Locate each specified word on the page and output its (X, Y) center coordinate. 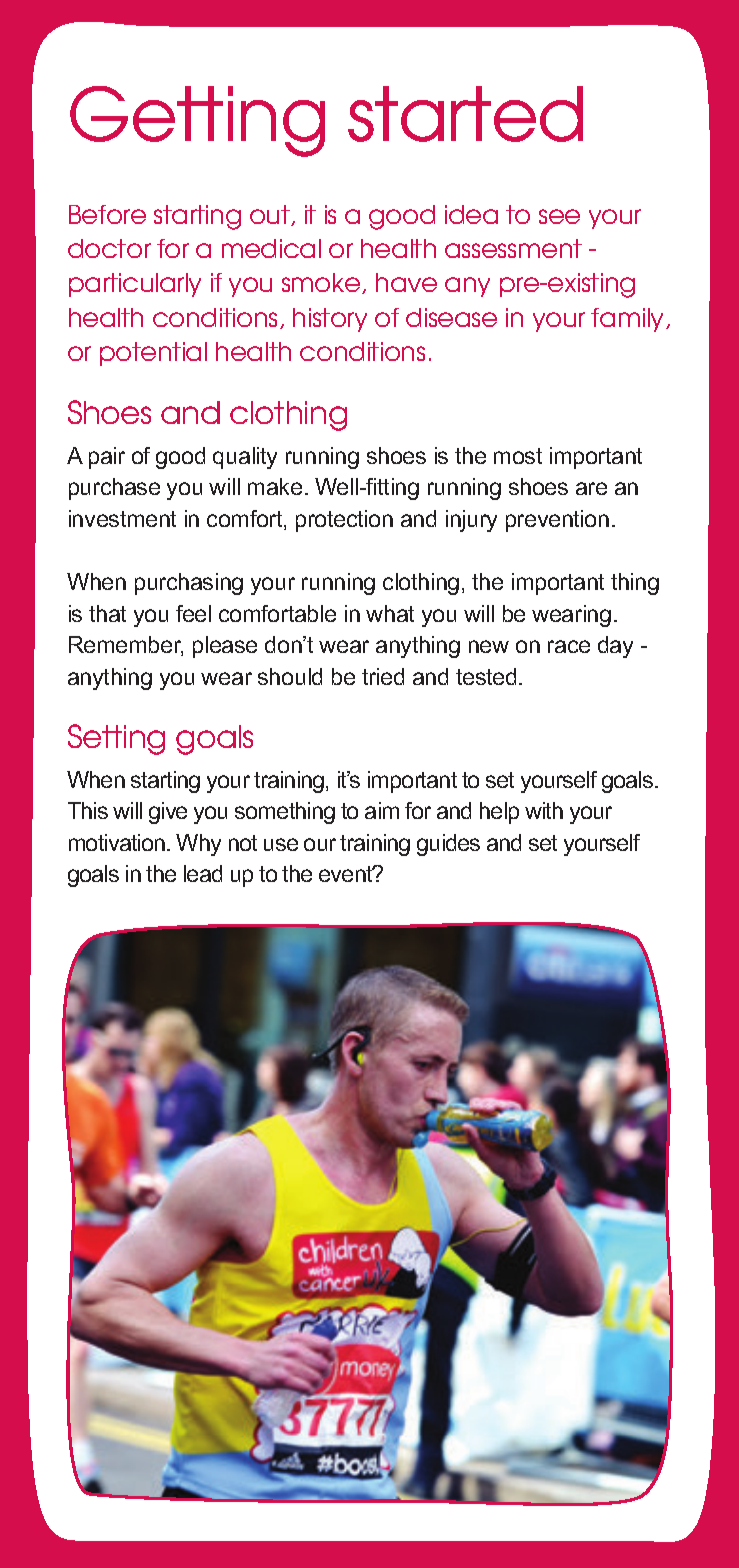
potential (153, 354)
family (629, 320)
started (465, 114)
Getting (197, 121)
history (330, 320)
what (390, 613)
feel (193, 613)
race (569, 646)
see (559, 216)
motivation (117, 842)
